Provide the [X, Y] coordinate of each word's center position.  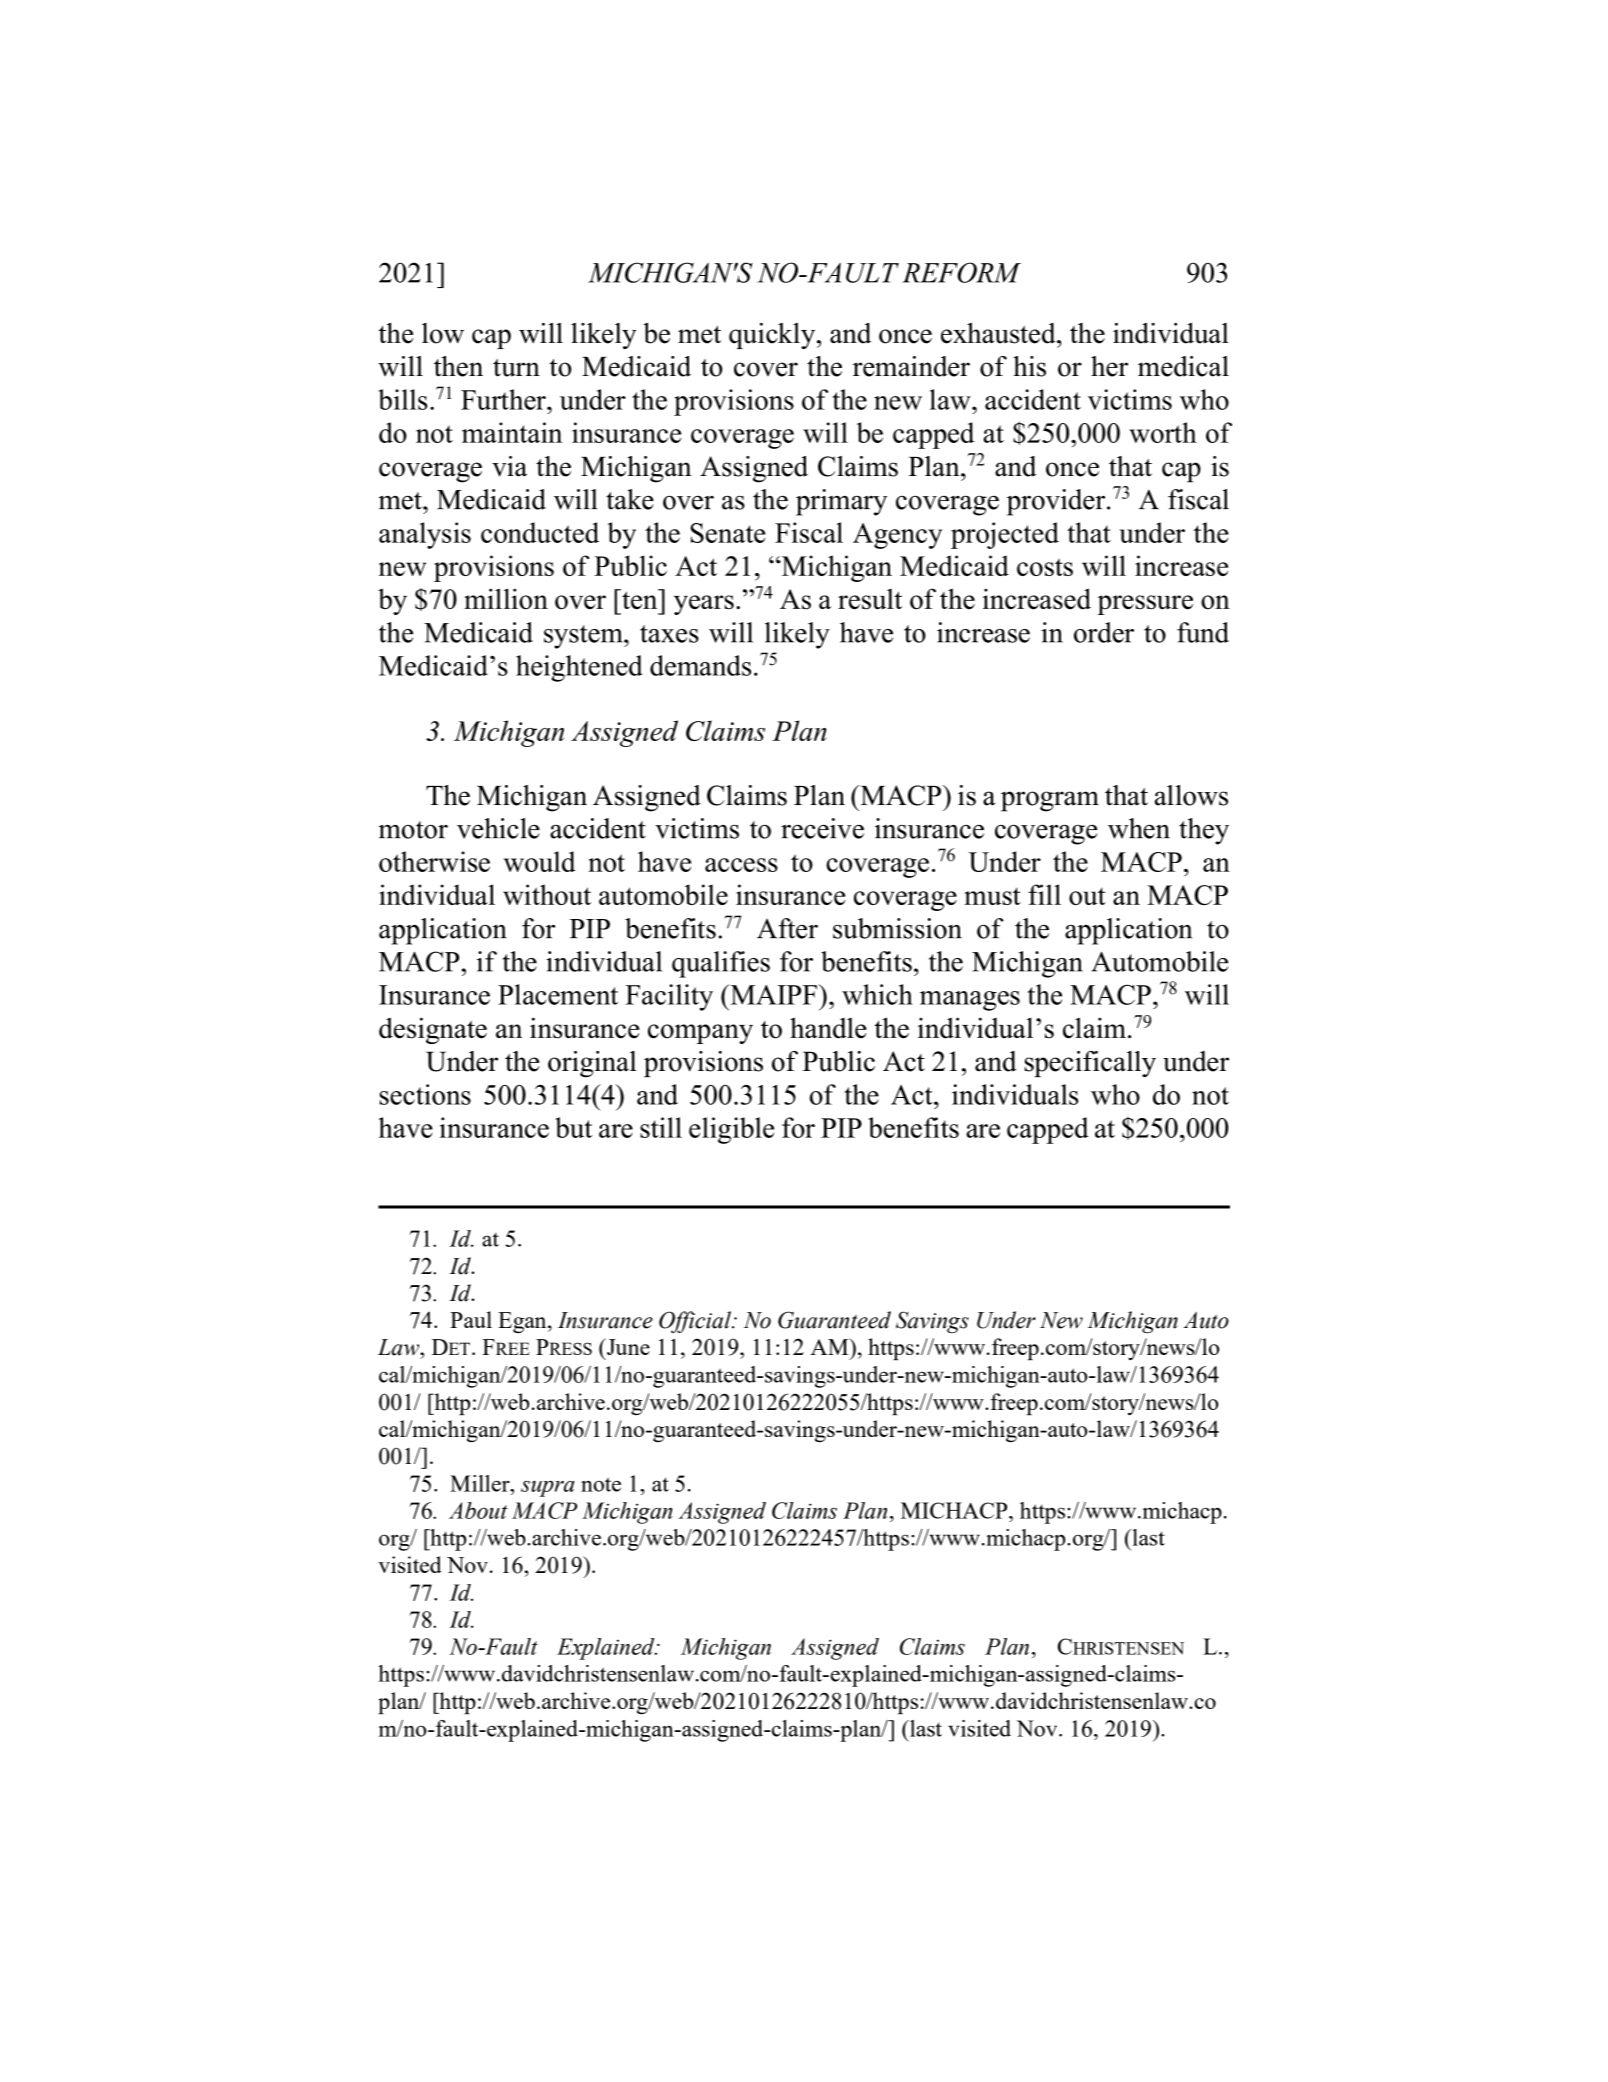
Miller [481, 1483]
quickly [773, 336]
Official [696, 1322]
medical [1183, 366]
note [601, 1484]
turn [516, 368]
